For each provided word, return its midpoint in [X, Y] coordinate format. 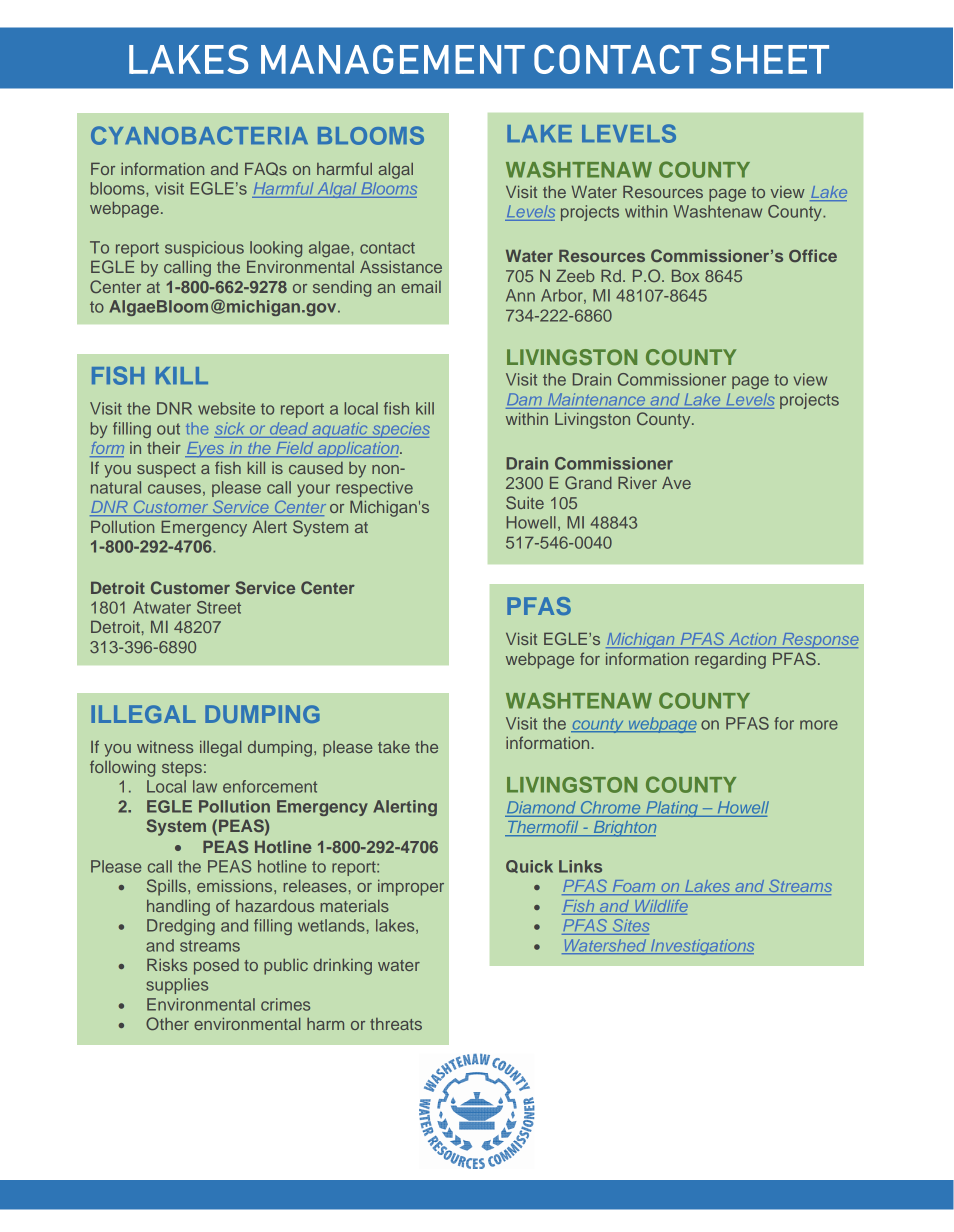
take [394, 747]
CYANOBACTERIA [199, 135]
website [226, 408]
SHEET [769, 59]
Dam [524, 399]
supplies [177, 986]
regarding [730, 661]
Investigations [701, 947]
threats [396, 1024]
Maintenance [596, 399]
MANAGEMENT [393, 59]
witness [165, 747]
